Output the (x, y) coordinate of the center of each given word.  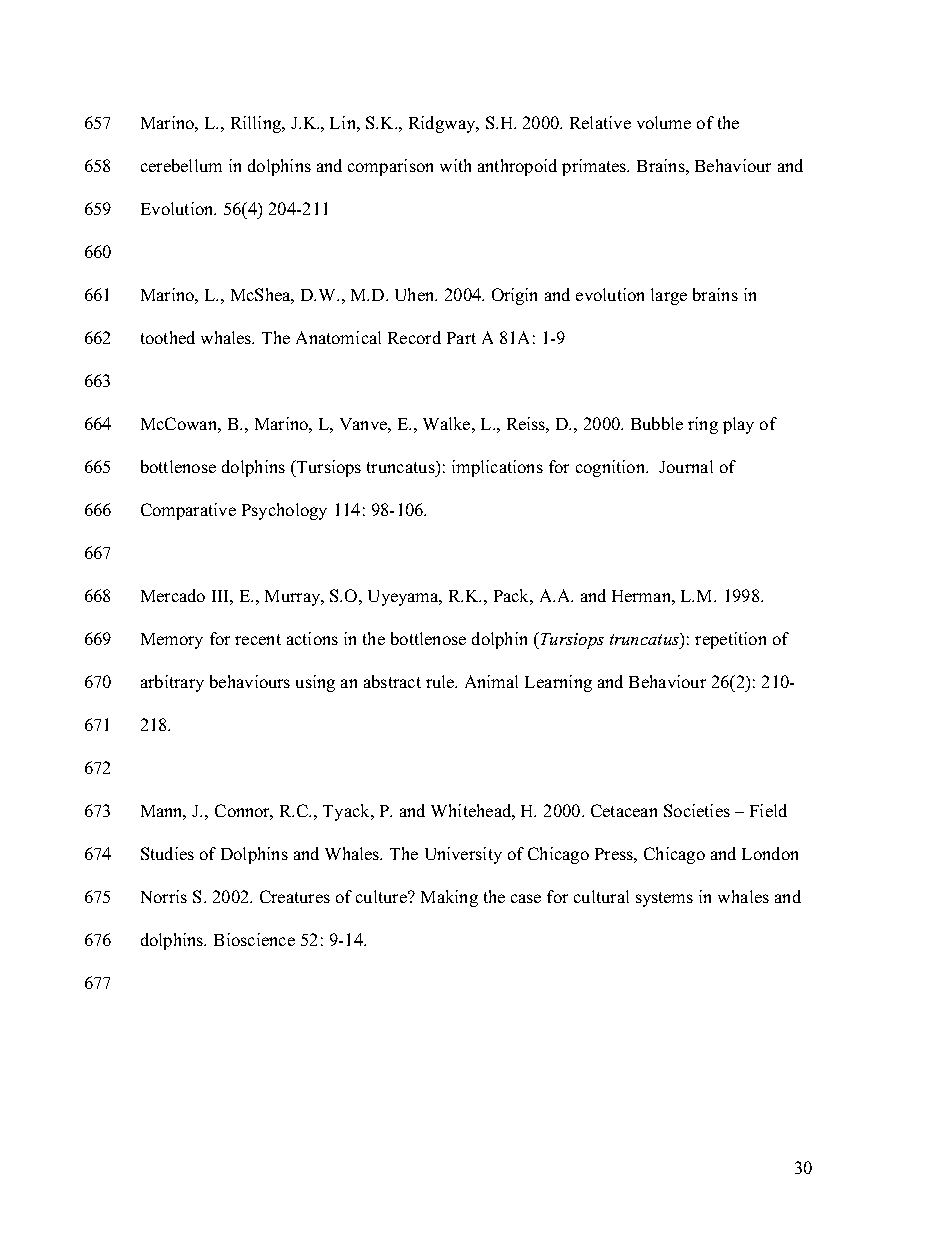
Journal (686, 466)
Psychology (284, 511)
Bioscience (254, 939)
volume (664, 122)
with (455, 165)
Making (449, 898)
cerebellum (181, 165)
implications (497, 468)
